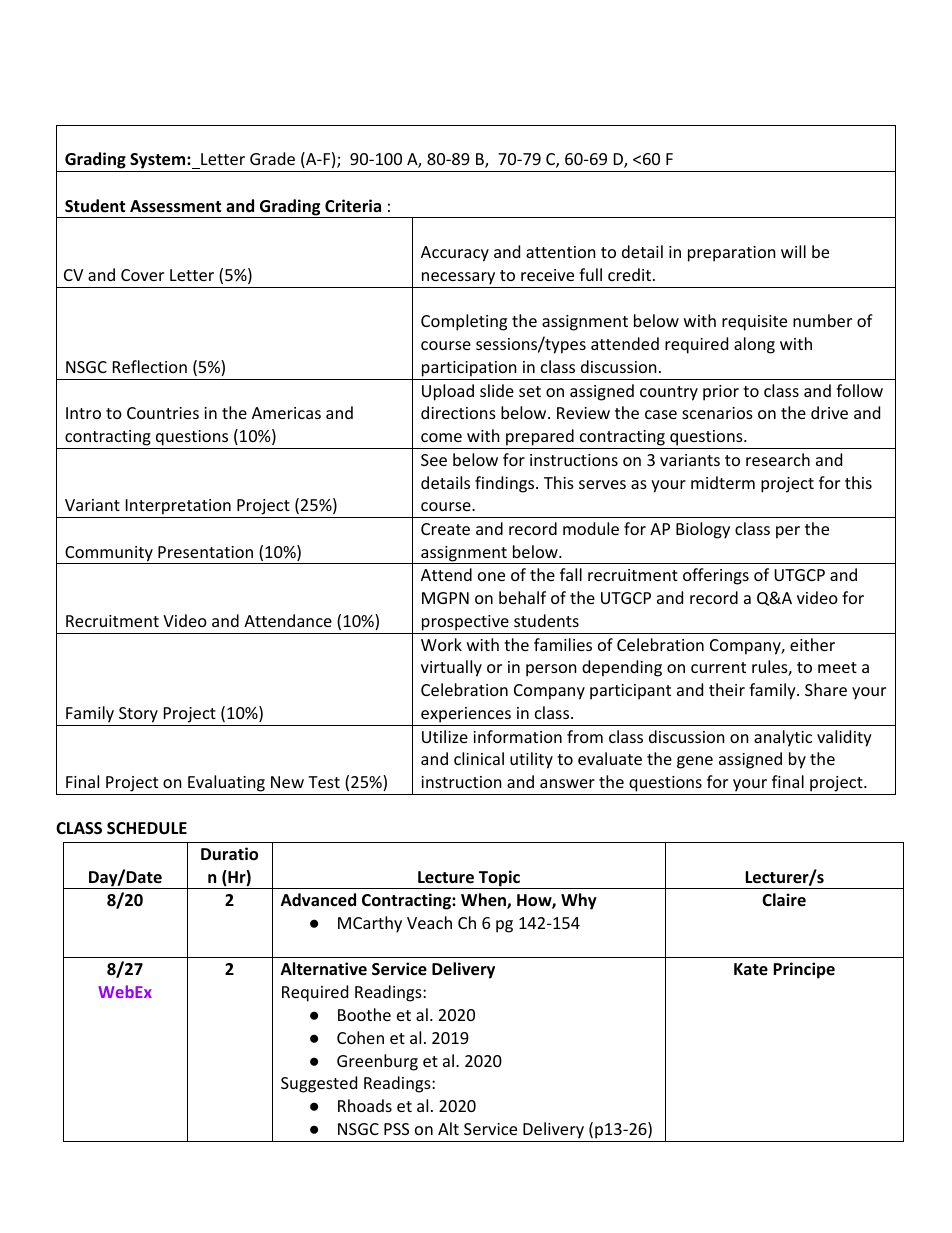 The width and height of the image is (952, 1233). Describe the element at coordinates (319, 1084) in the image. I see `Suggested` at that location.
